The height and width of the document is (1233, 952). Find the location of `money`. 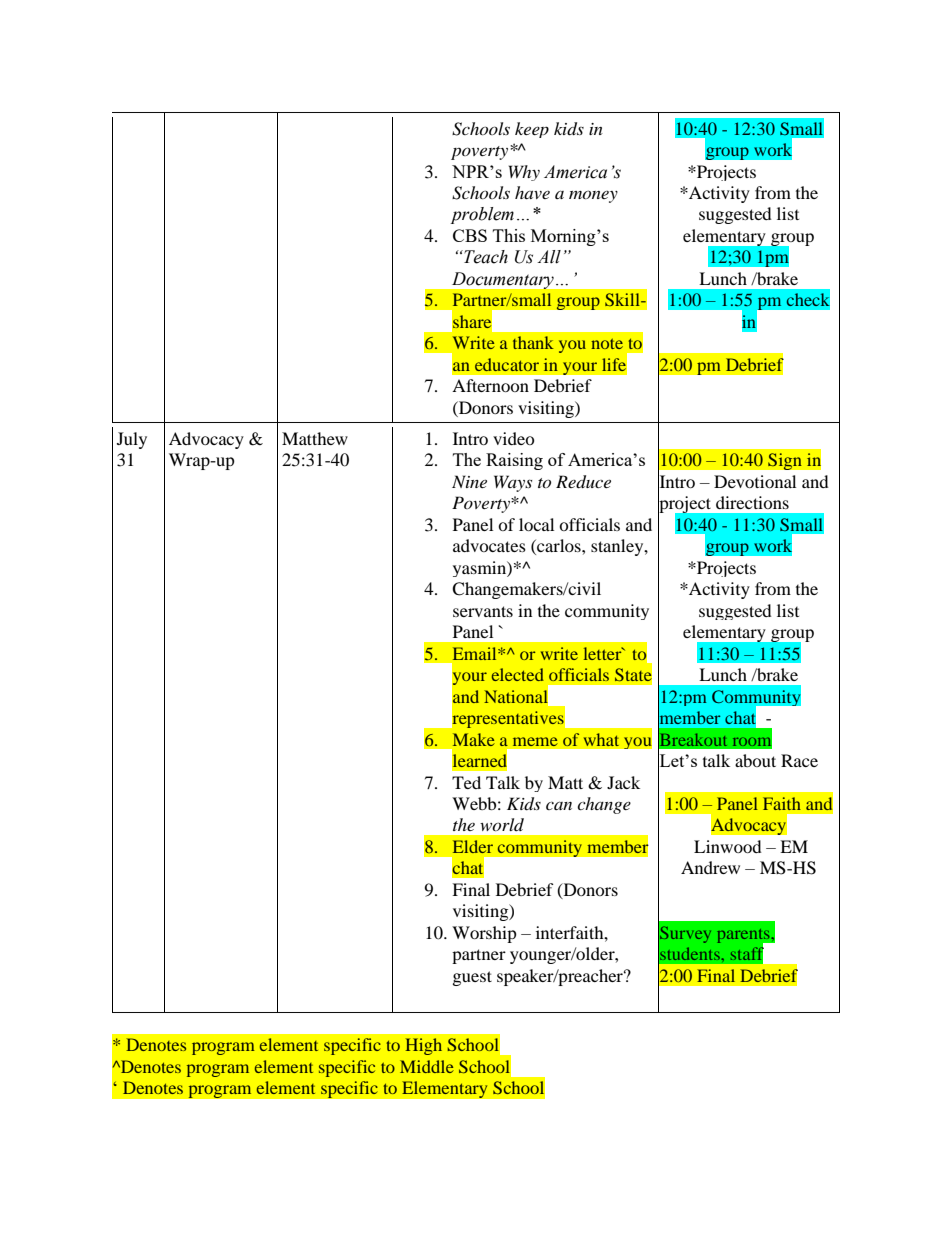

money is located at coordinates (593, 196).
